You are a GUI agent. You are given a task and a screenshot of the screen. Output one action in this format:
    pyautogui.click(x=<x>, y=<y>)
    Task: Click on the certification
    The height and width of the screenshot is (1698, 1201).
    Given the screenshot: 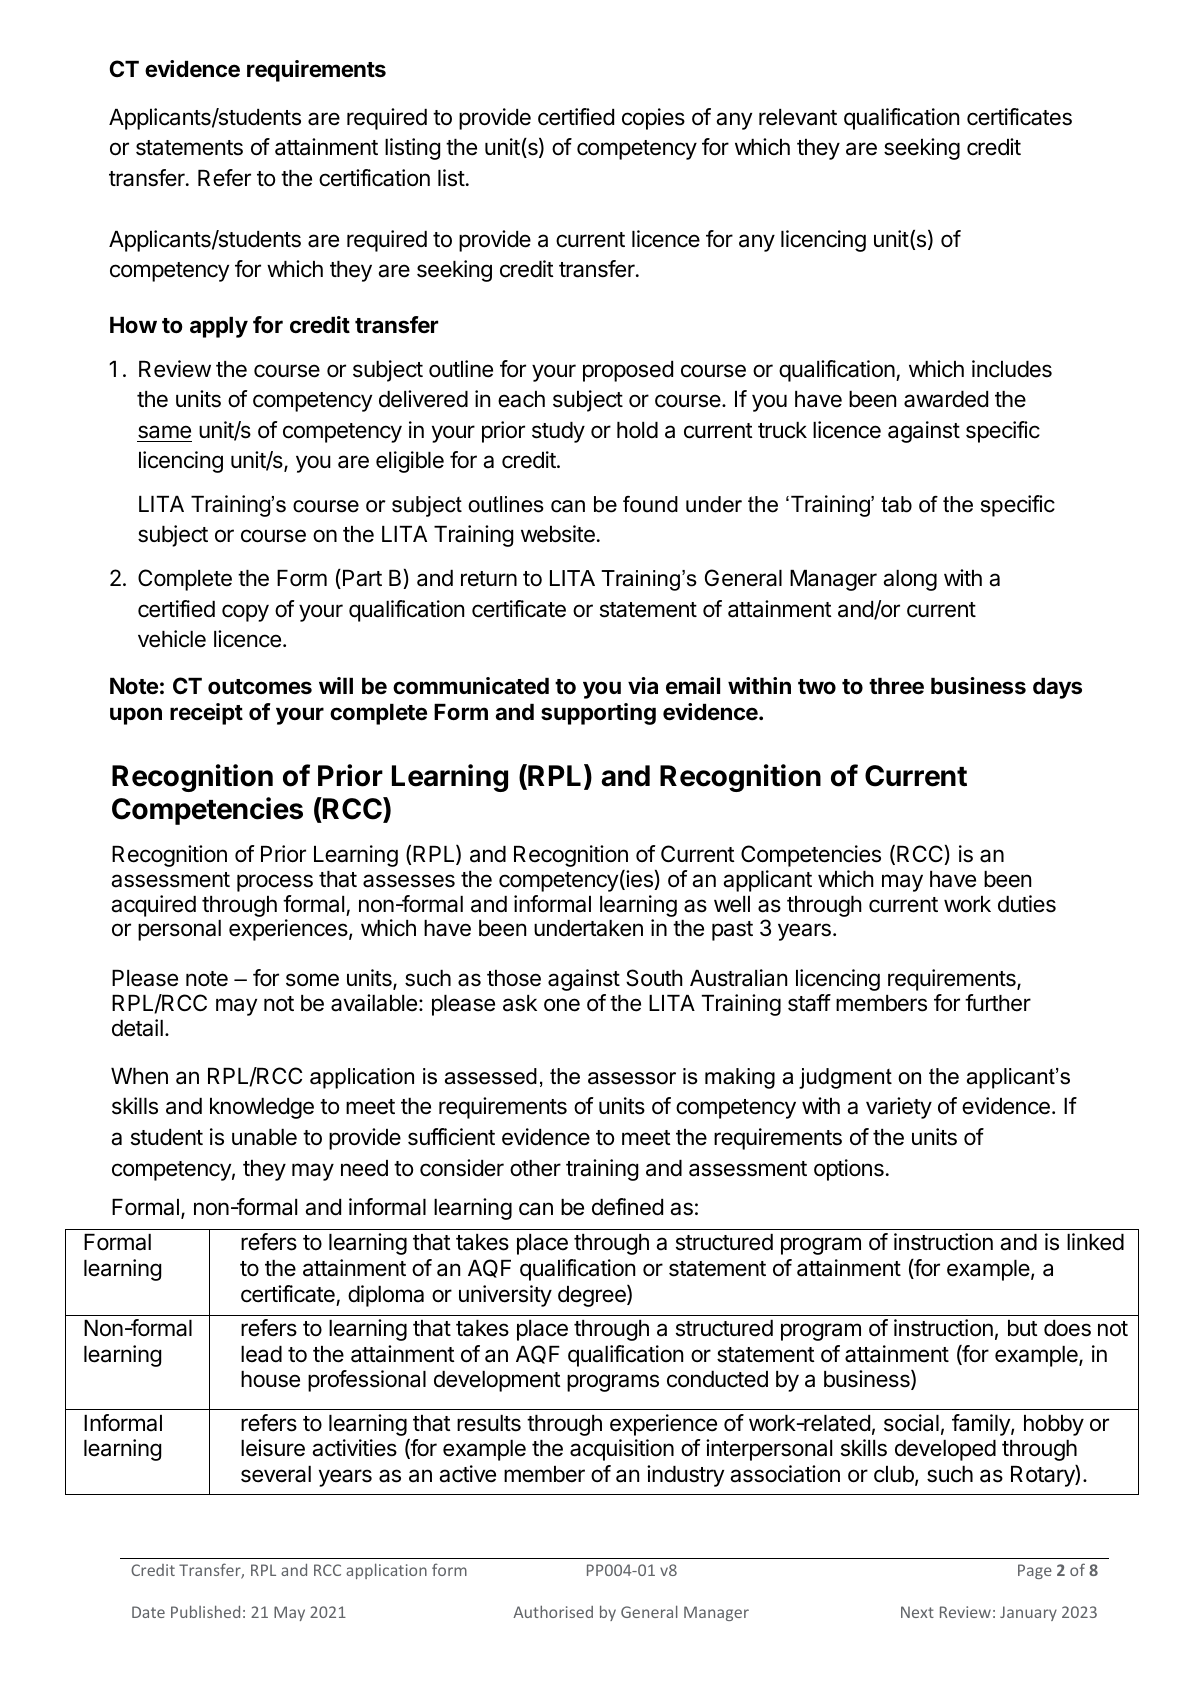 What is the action you would take?
    pyautogui.click(x=374, y=178)
